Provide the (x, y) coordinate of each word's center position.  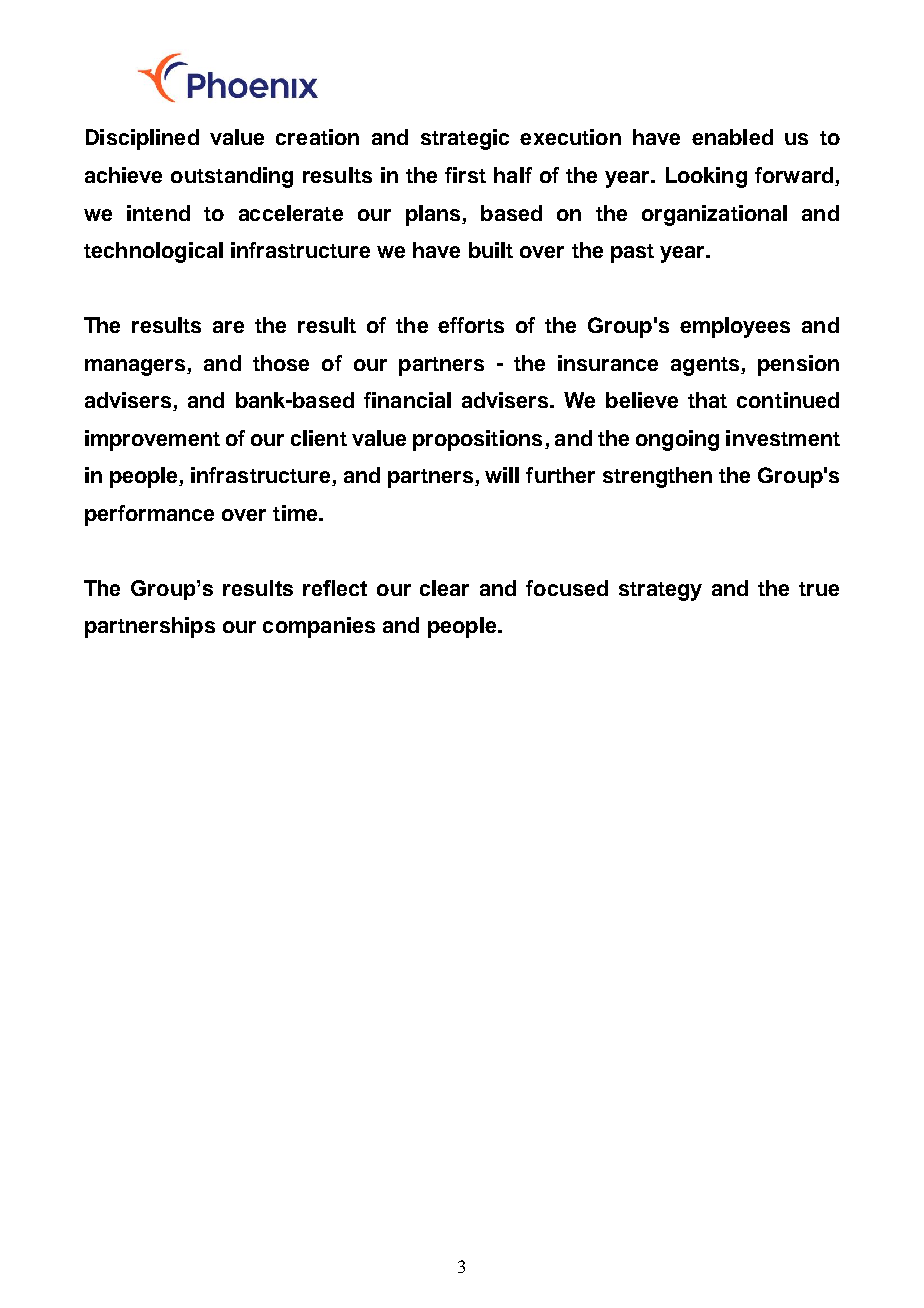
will (502, 475)
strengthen (657, 477)
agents (706, 366)
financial (407, 400)
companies (319, 627)
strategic (465, 139)
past (632, 253)
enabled (732, 137)
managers (136, 367)
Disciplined (142, 139)
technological (153, 252)
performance (149, 515)
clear (444, 588)
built (491, 250)
